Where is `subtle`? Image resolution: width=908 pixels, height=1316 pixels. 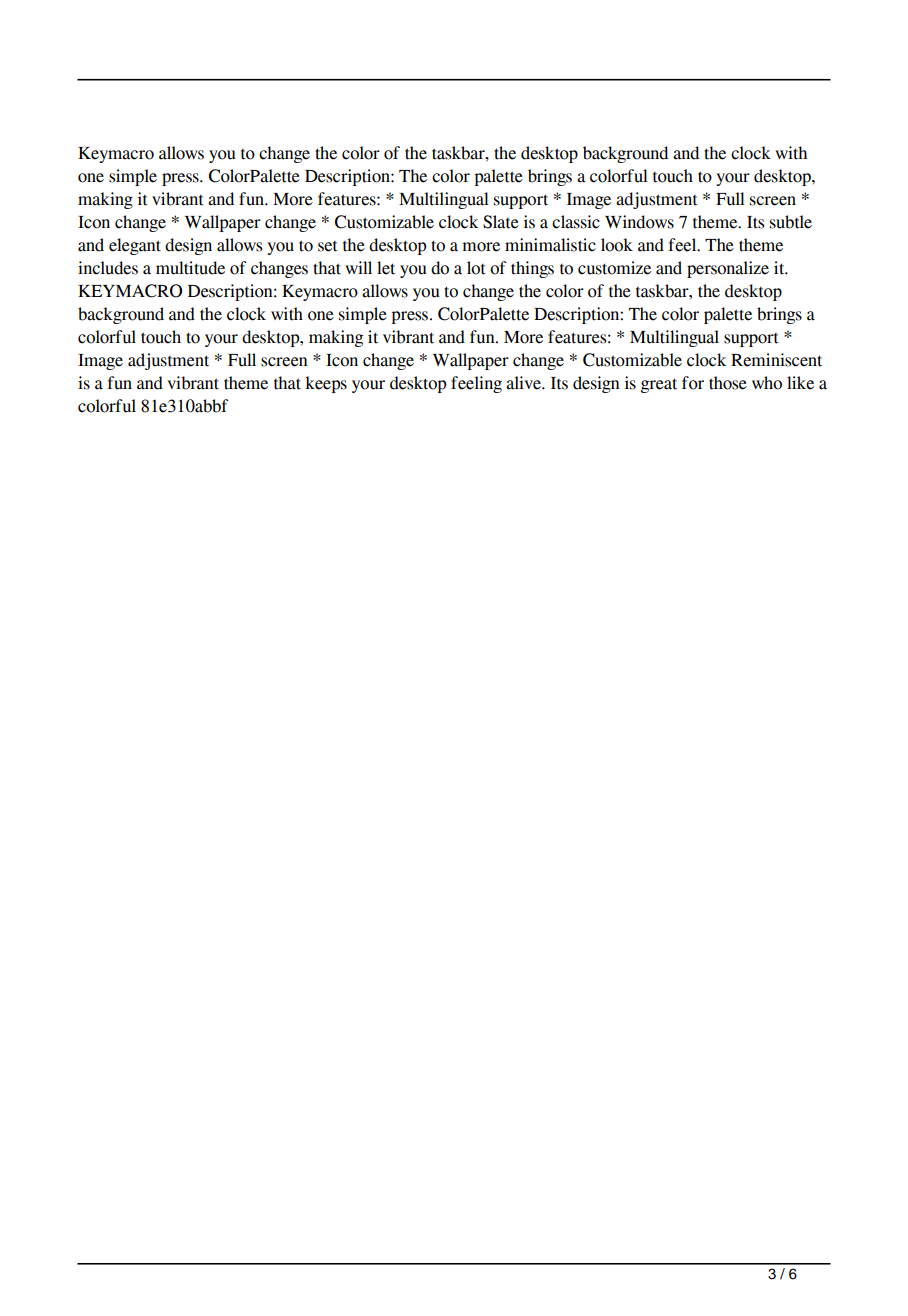 subtle is located at coordinates (791, 222).
